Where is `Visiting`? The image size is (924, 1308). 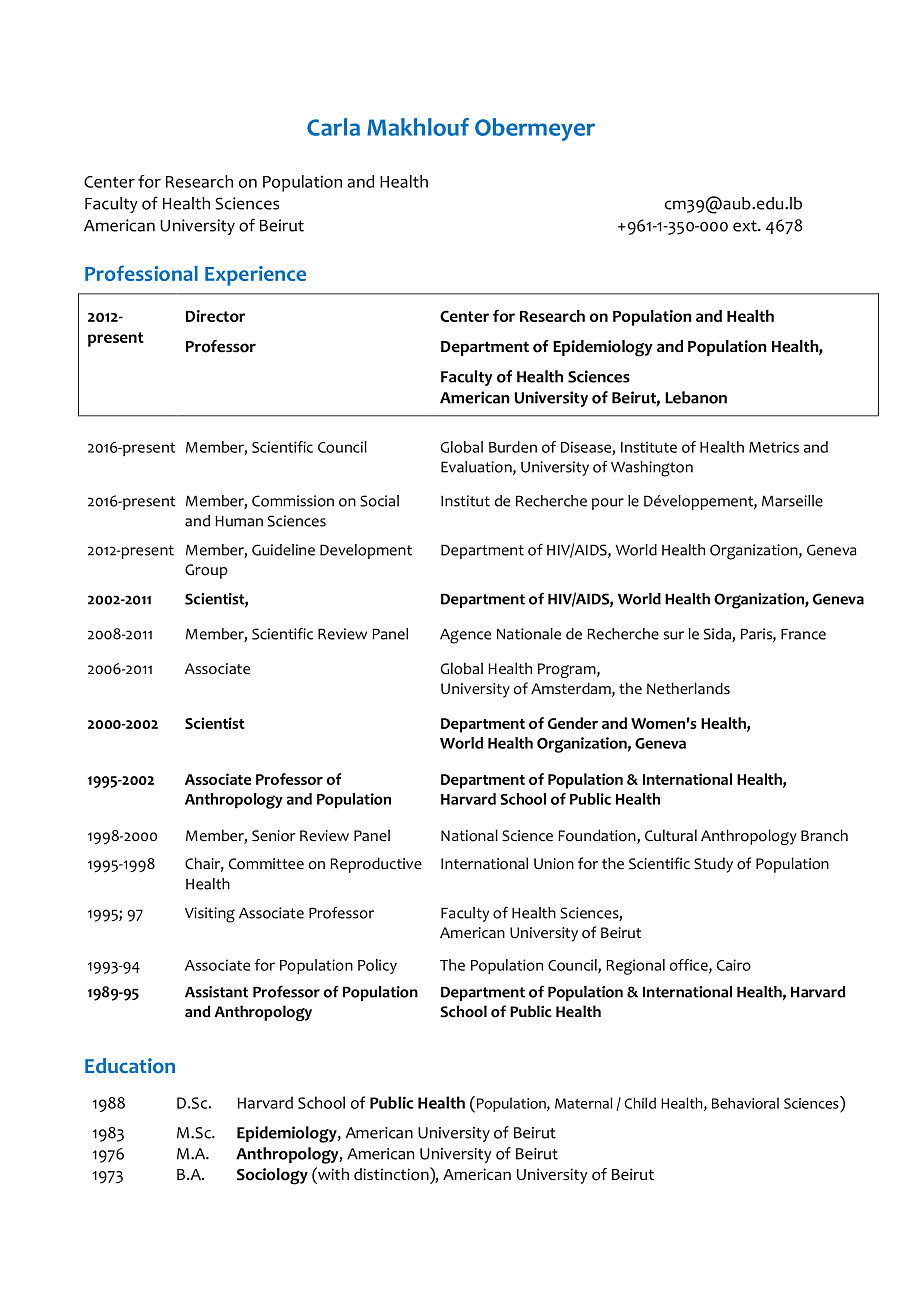
Visiting is located at coordinates (210, 915).
